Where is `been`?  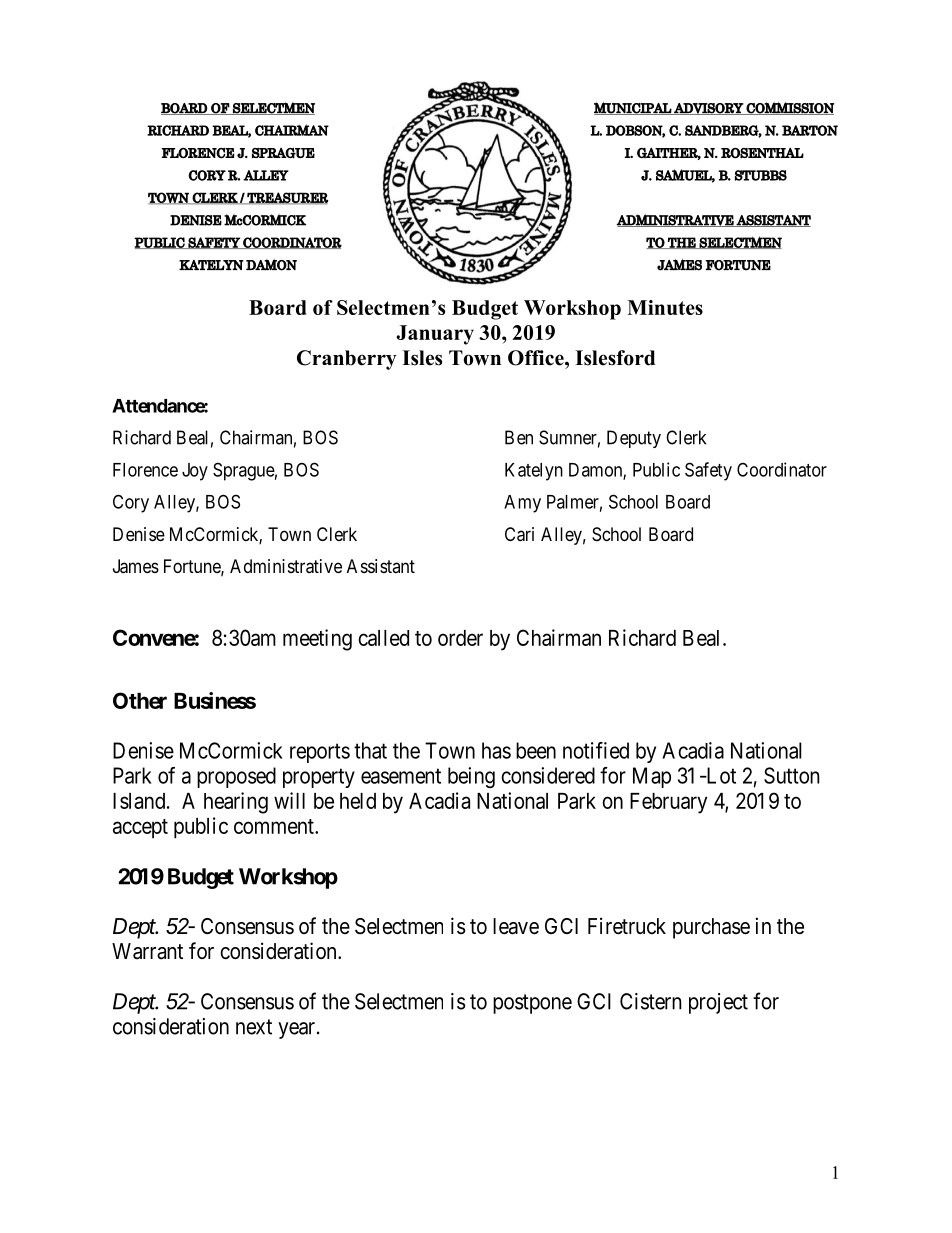 been is located at coordinates (536, 750).
